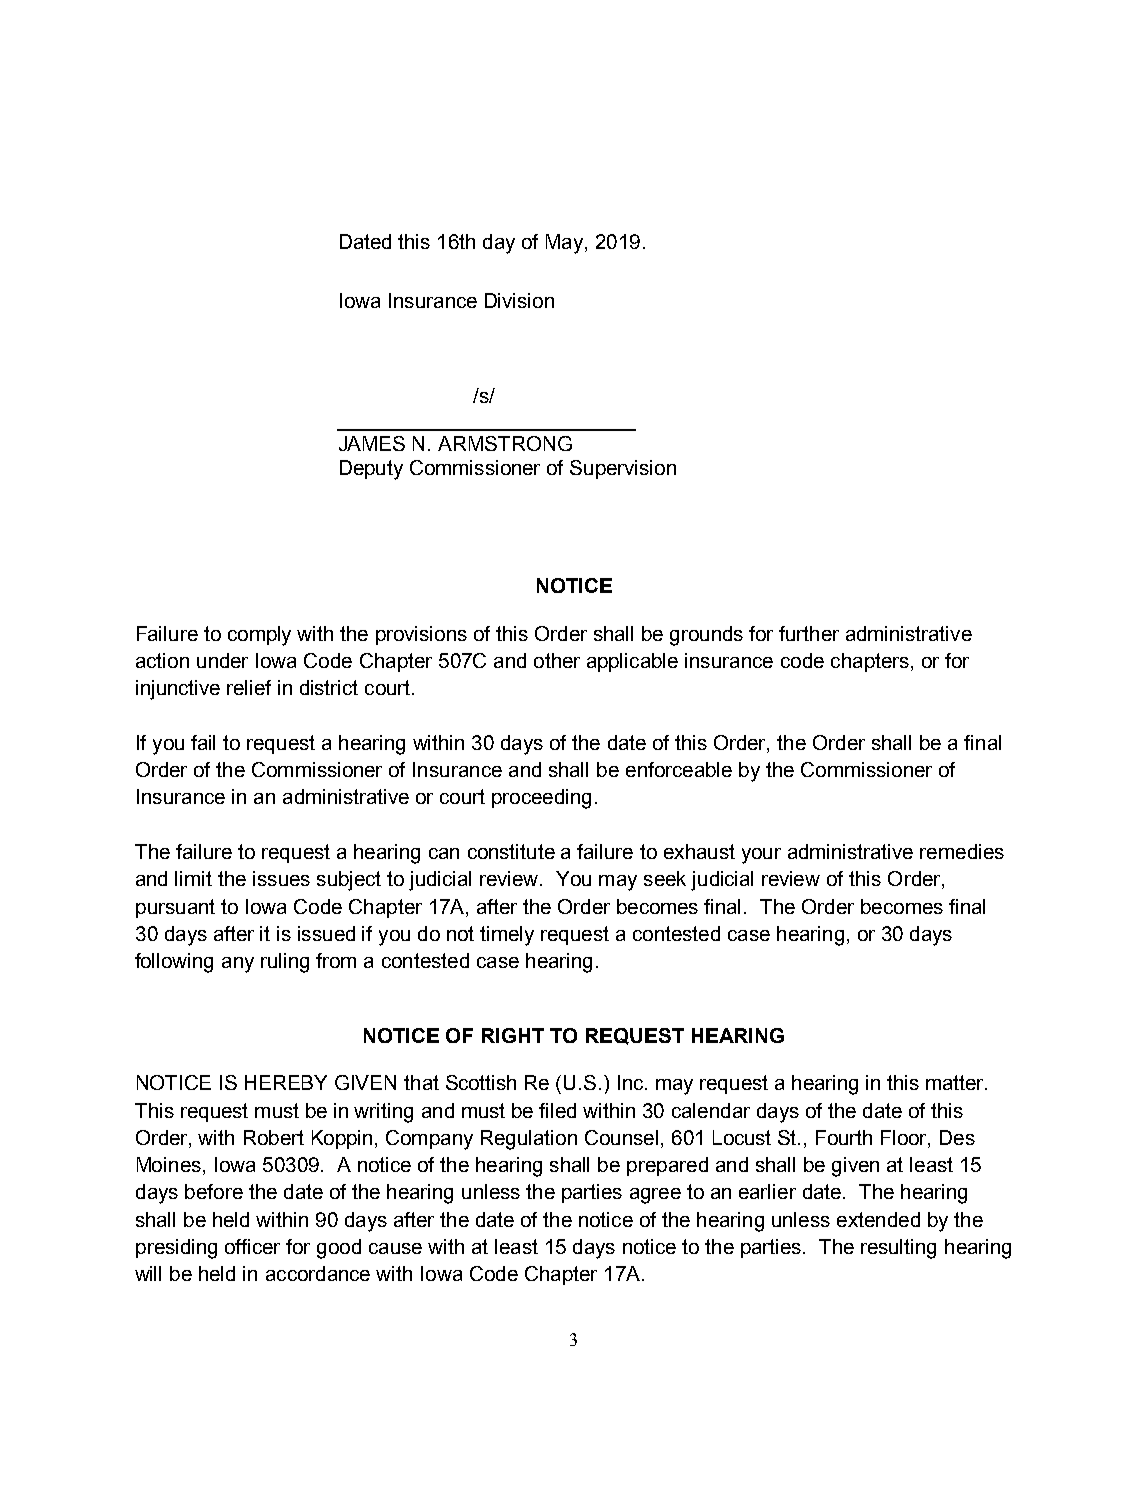 Image resolution: width=1148 pixels, height=1486 pixels. I want to click on ruling, so click(285, 963).
